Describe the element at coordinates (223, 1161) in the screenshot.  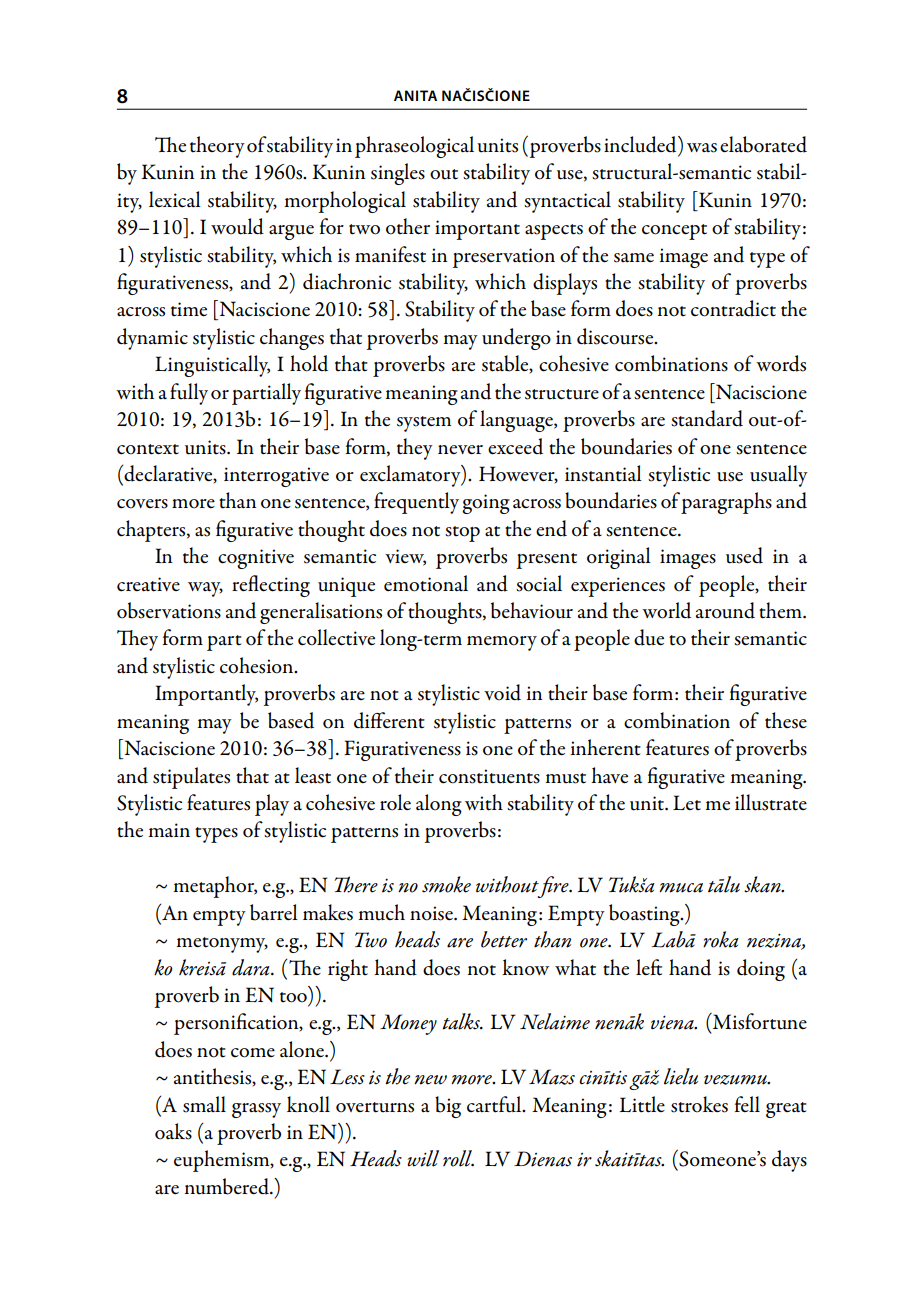
I see `euphemism` at that location.
